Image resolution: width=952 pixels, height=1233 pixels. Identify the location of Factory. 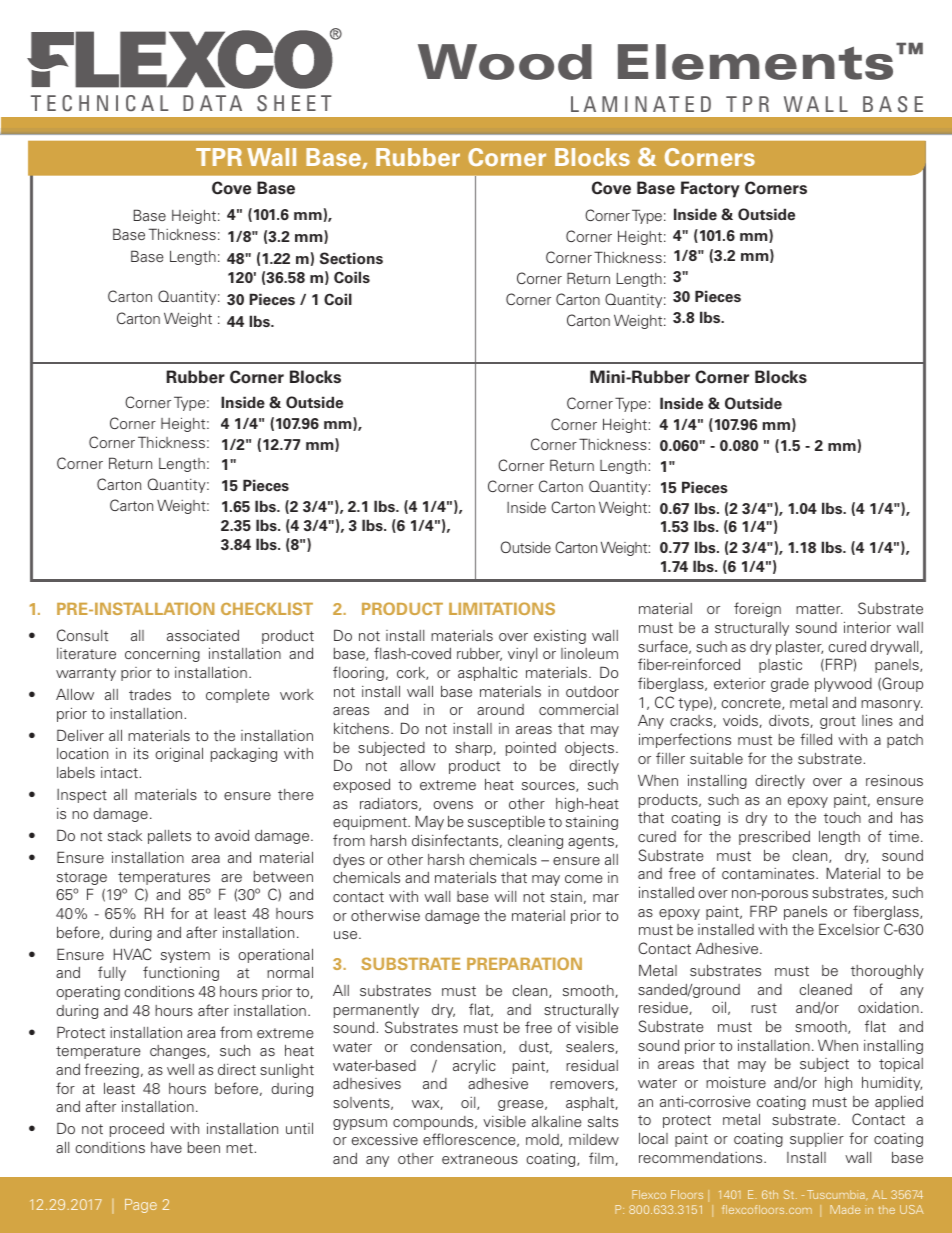
(710, 189).
